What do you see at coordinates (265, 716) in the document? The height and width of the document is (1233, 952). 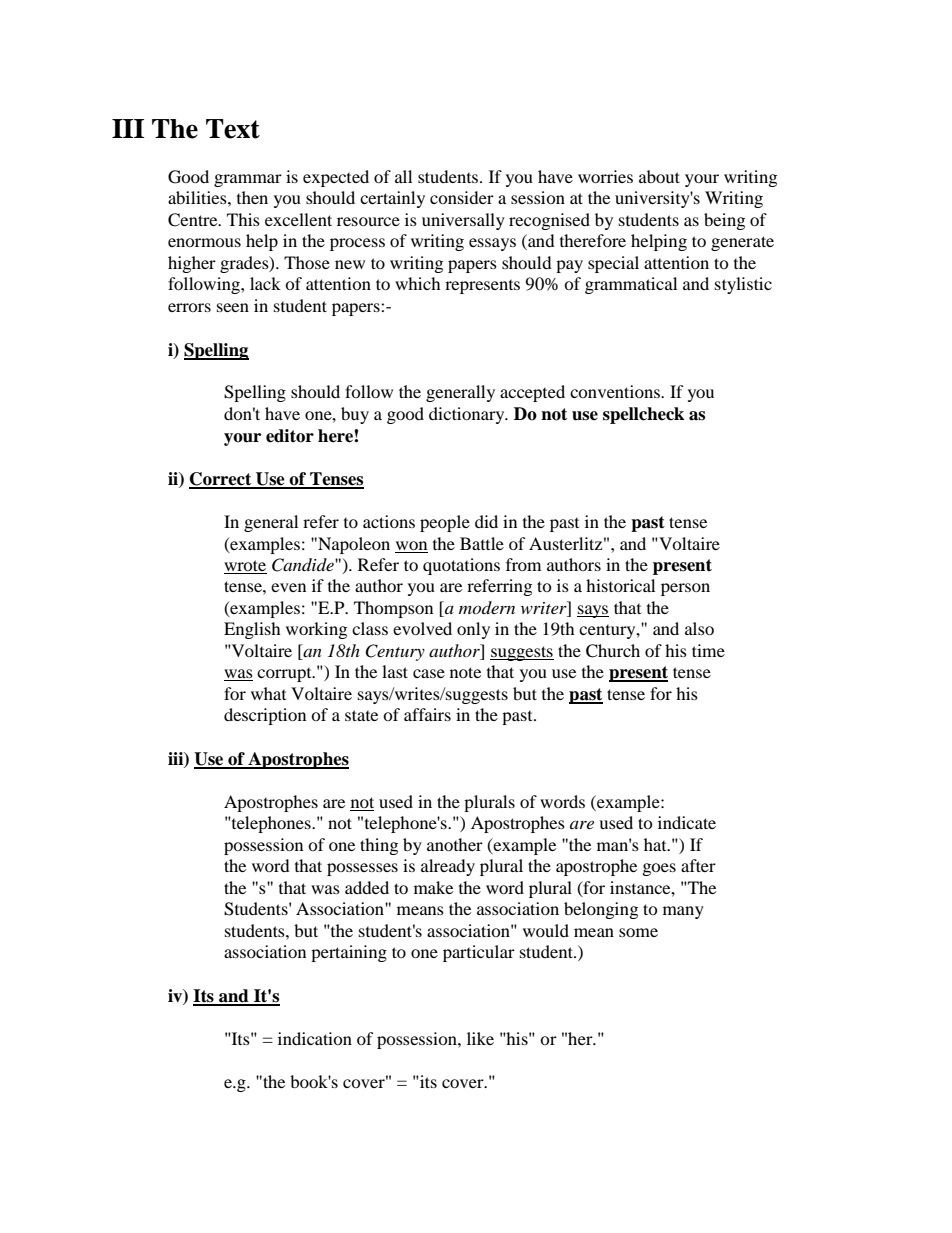 I see `description` at bounding box center [265, 716].
